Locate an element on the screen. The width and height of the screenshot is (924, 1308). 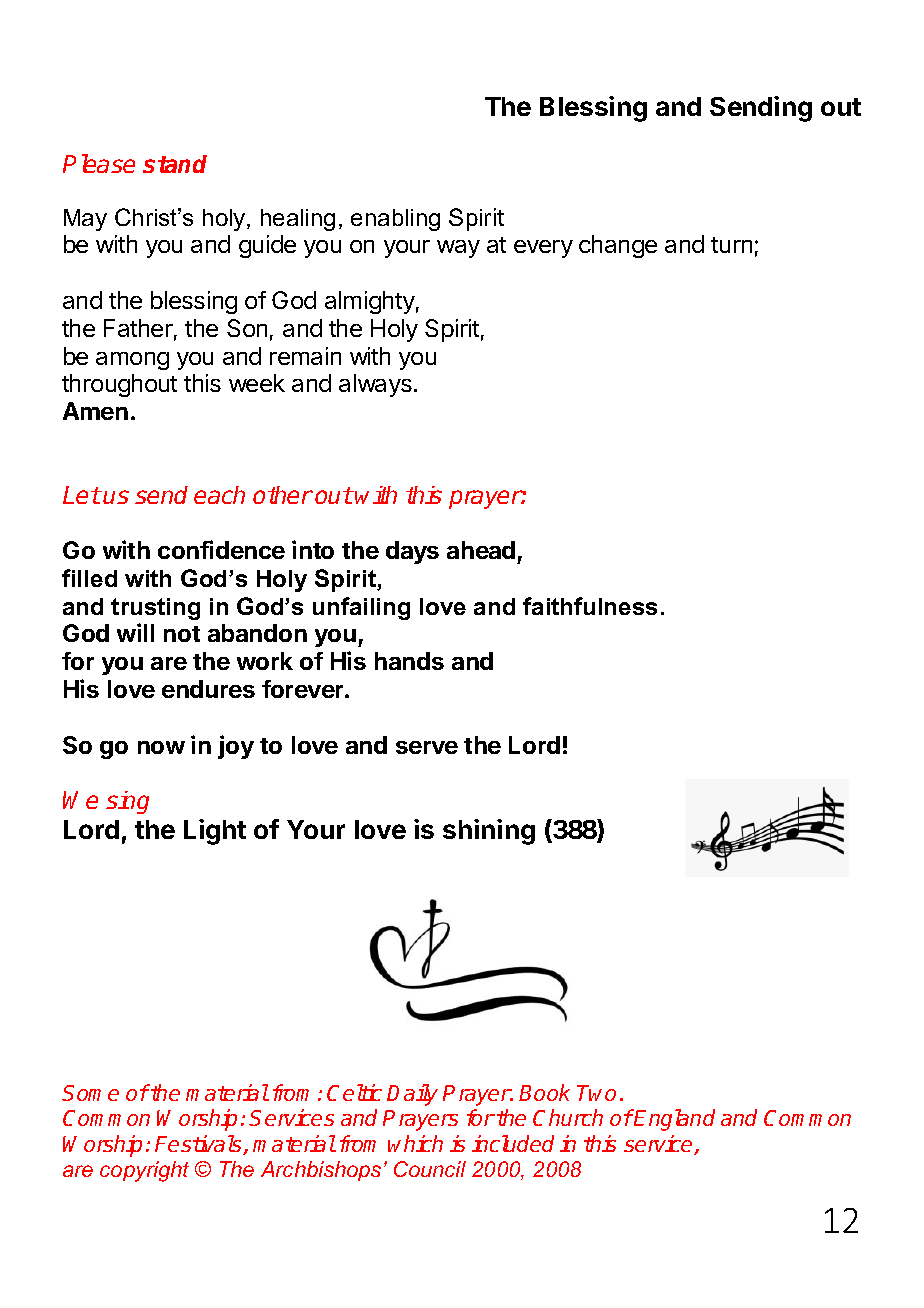
Festivals is located at coordinates (199, 1145).
